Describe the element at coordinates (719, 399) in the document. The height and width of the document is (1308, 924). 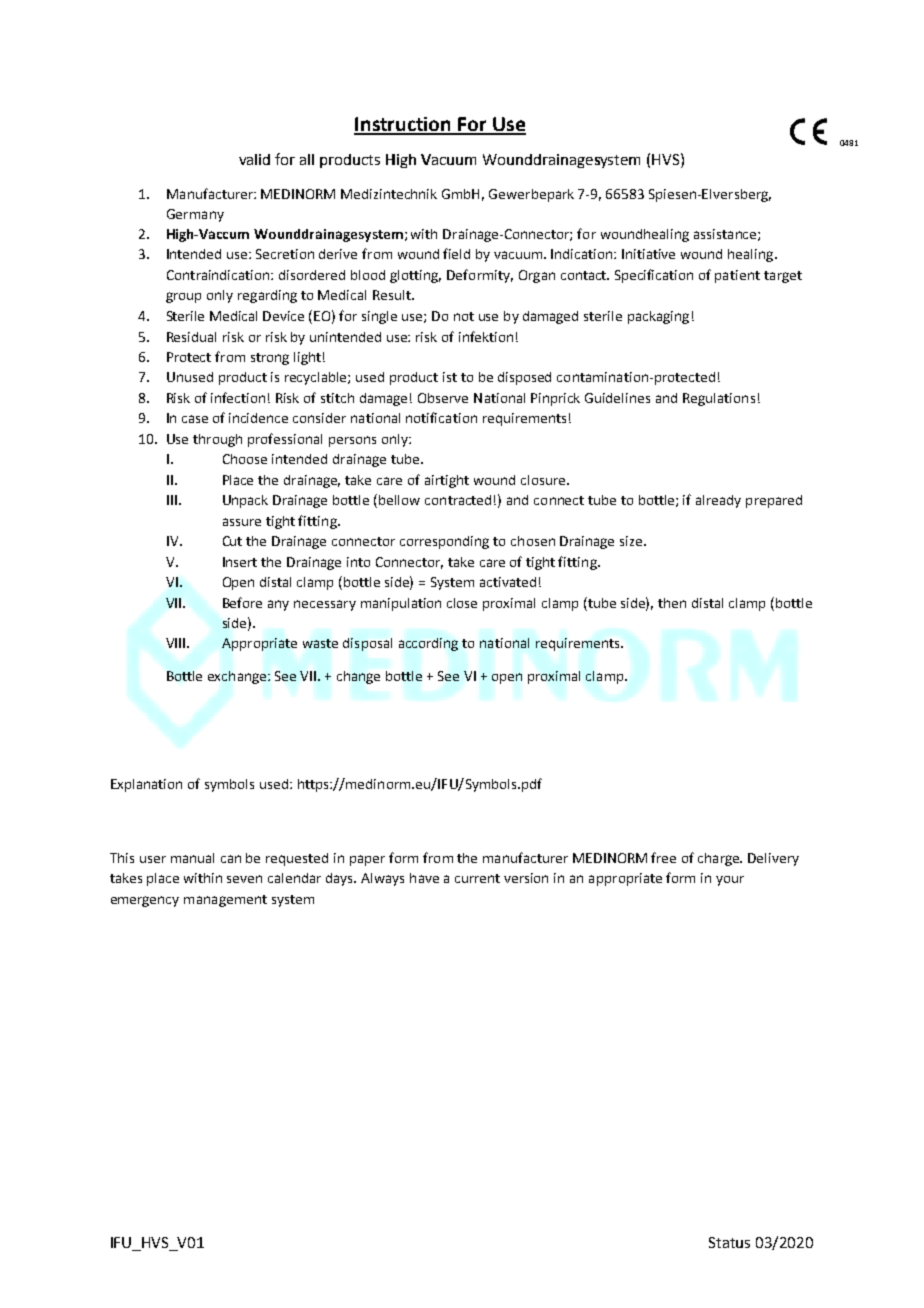
I see `Regulations` at that location.
